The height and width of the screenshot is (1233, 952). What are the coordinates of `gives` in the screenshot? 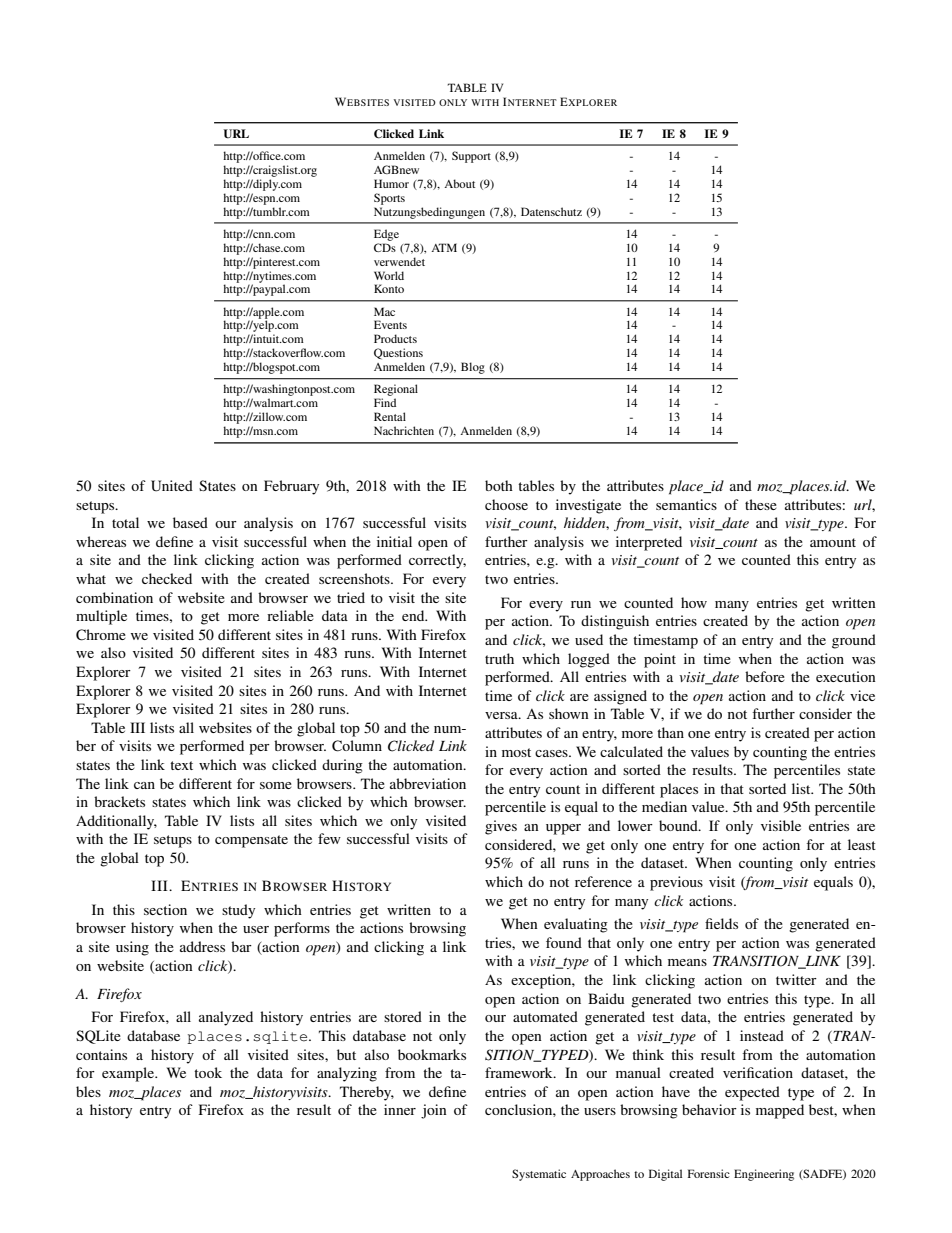 It's located at (501, 827).
